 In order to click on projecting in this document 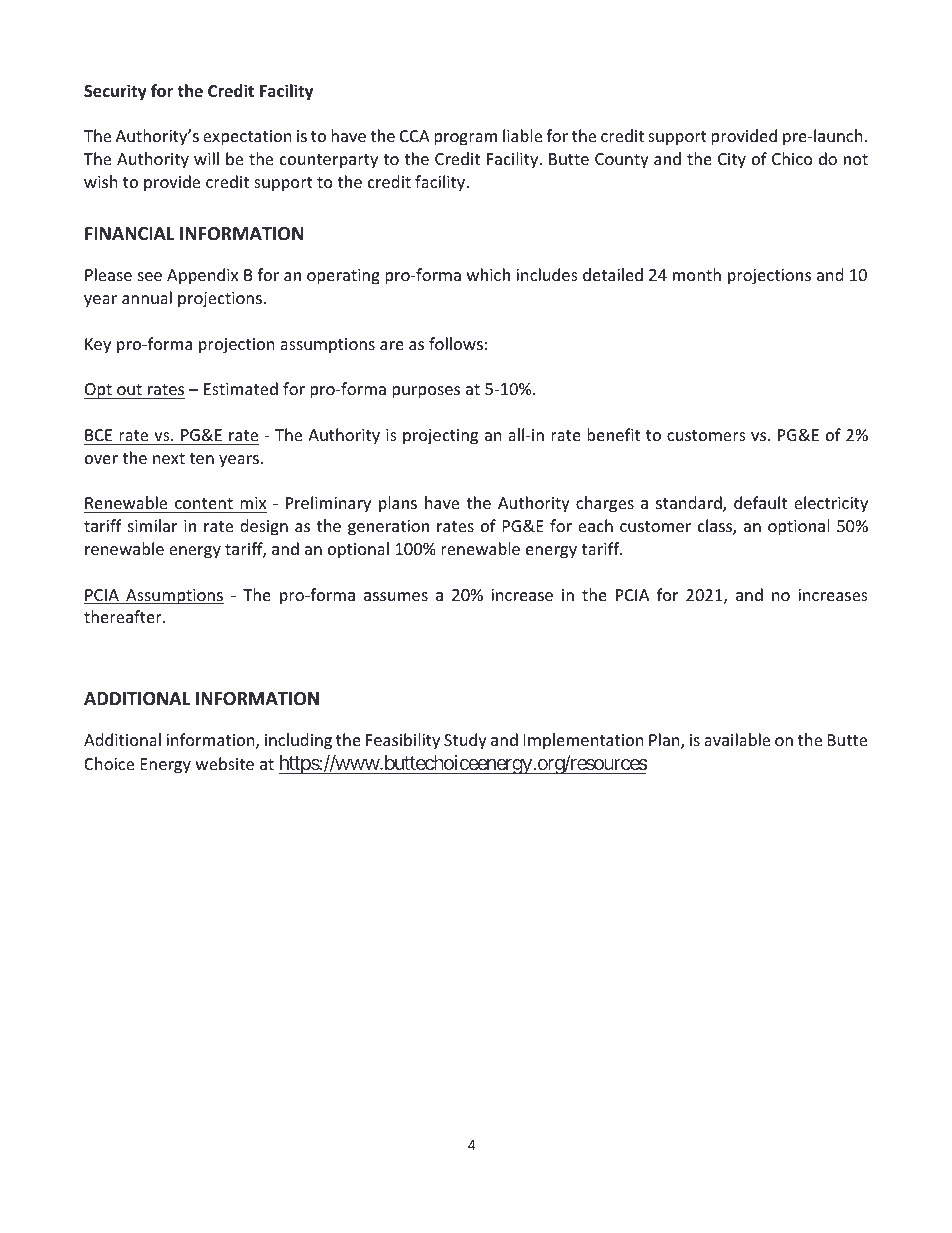, I will do `click(440, 437)`.
